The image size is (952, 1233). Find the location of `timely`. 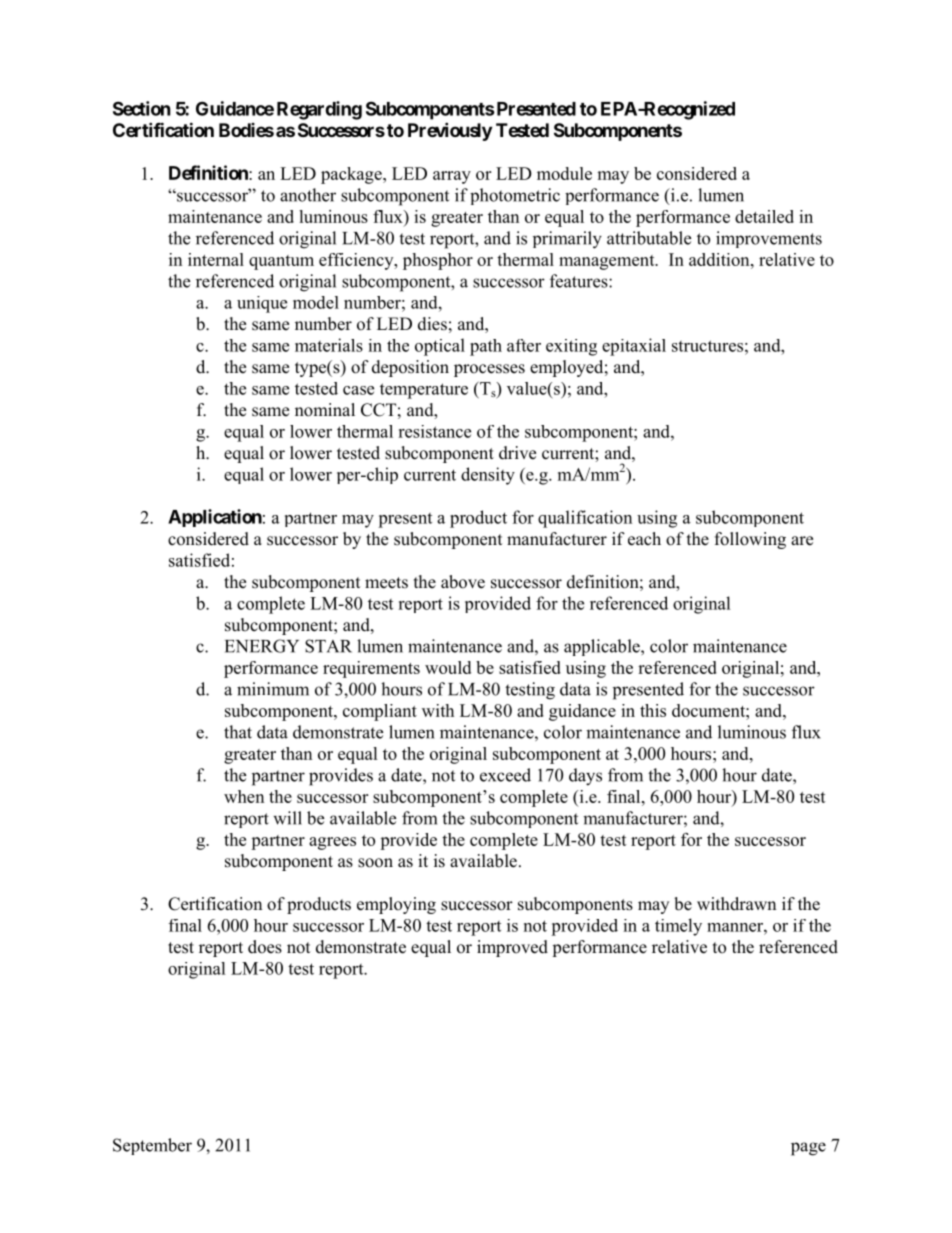

timely is located at coordinates (678, 927).
